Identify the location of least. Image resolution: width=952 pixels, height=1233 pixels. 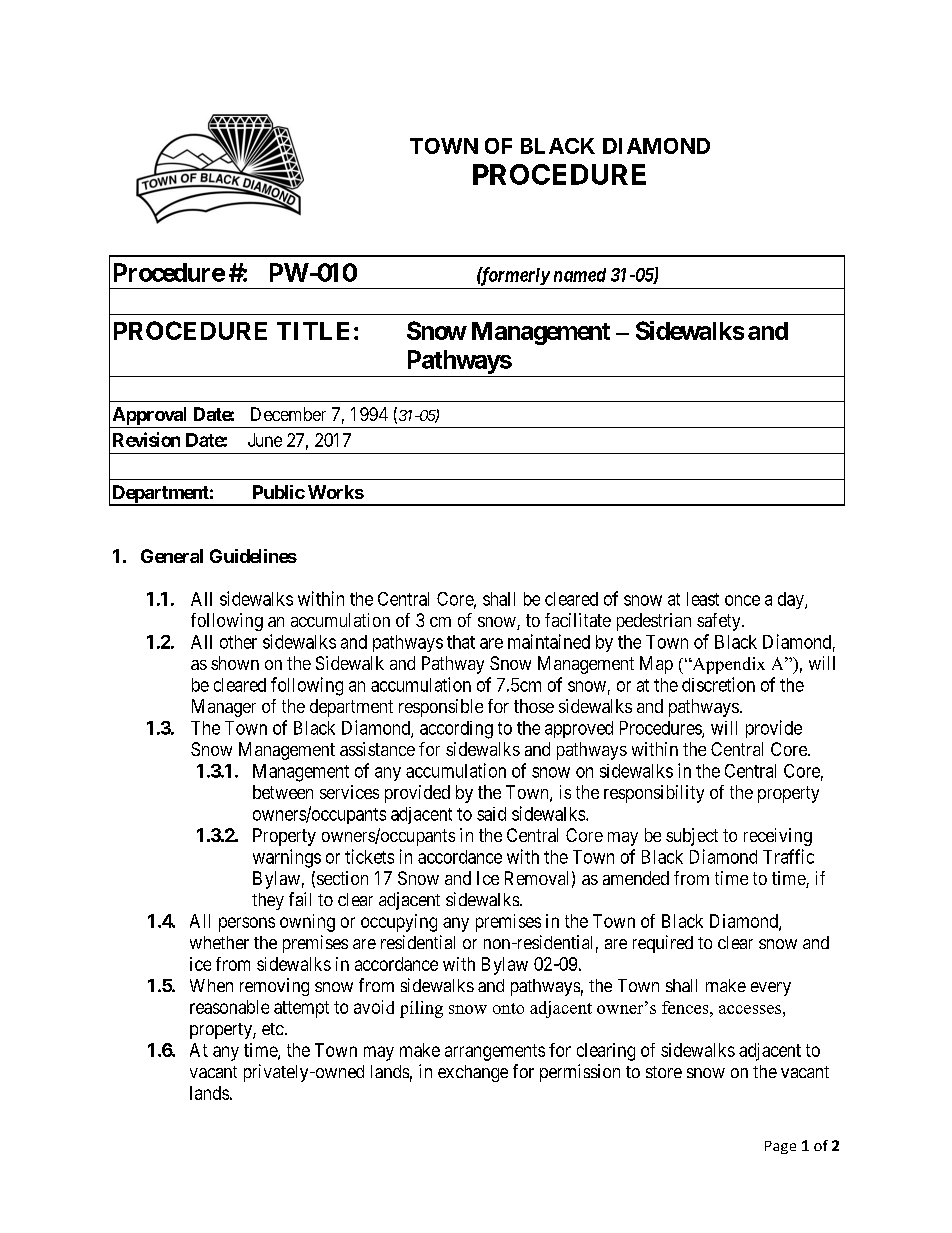
(703, 599).
